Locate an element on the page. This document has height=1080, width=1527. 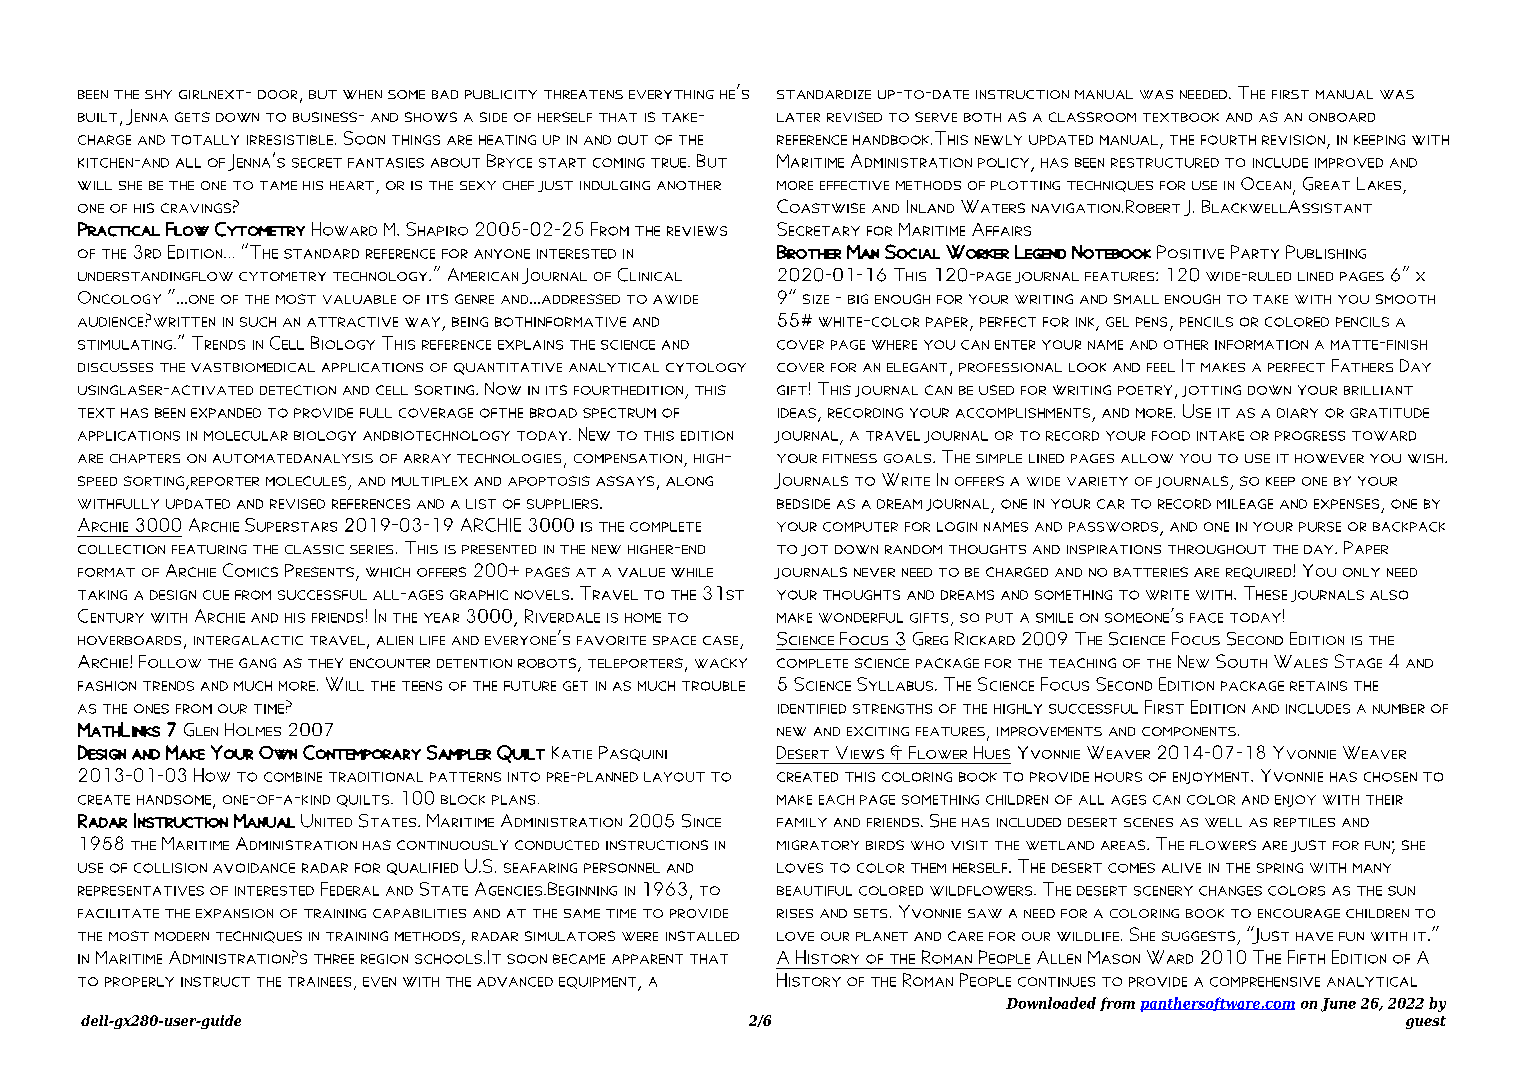
Fathers is located at coordinates (1362, 365).
